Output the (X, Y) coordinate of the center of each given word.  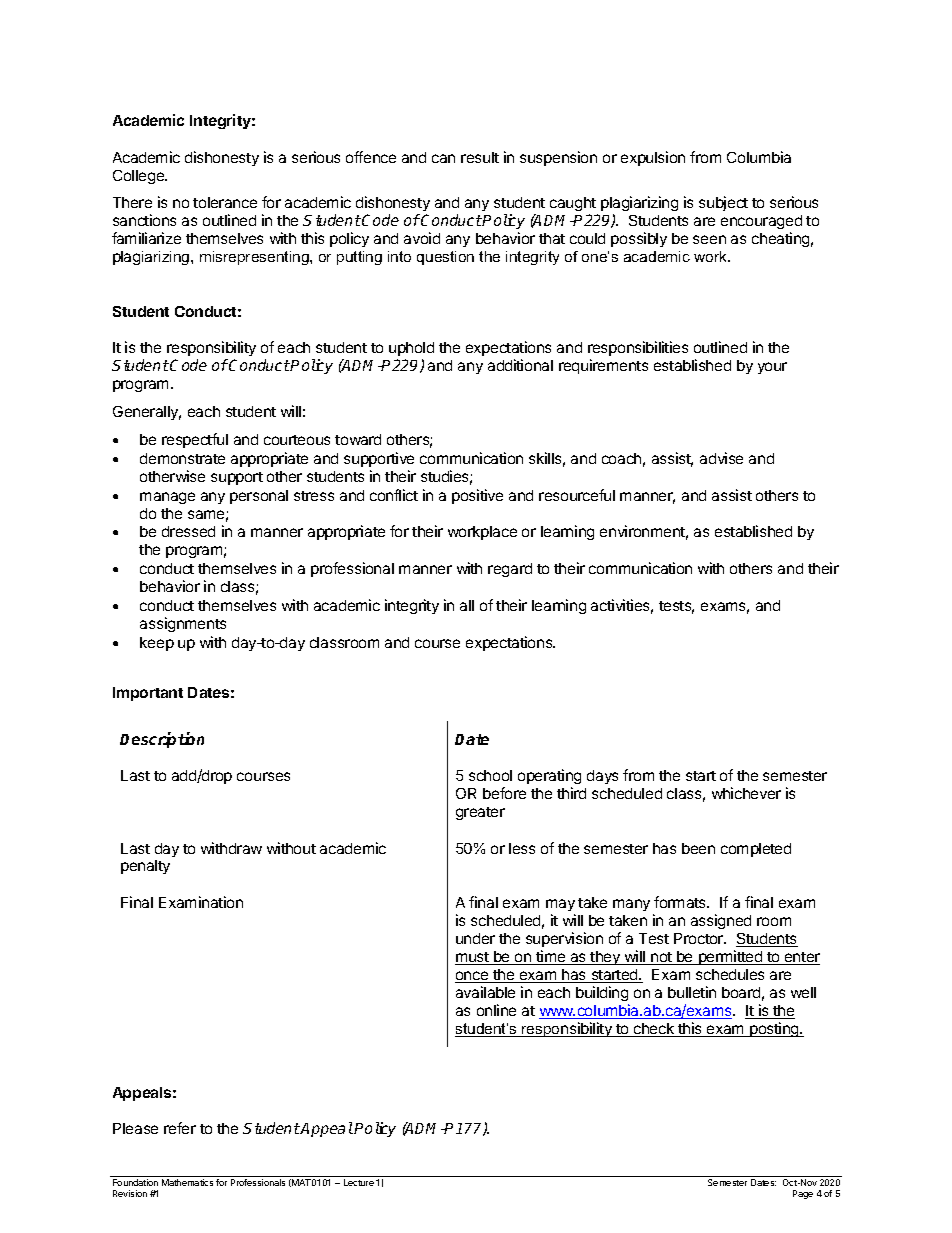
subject (723, 203)
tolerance (225, 202)
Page (803, 1194)
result (480, 157)
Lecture (359, 1182)
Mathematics (187, 1182)
